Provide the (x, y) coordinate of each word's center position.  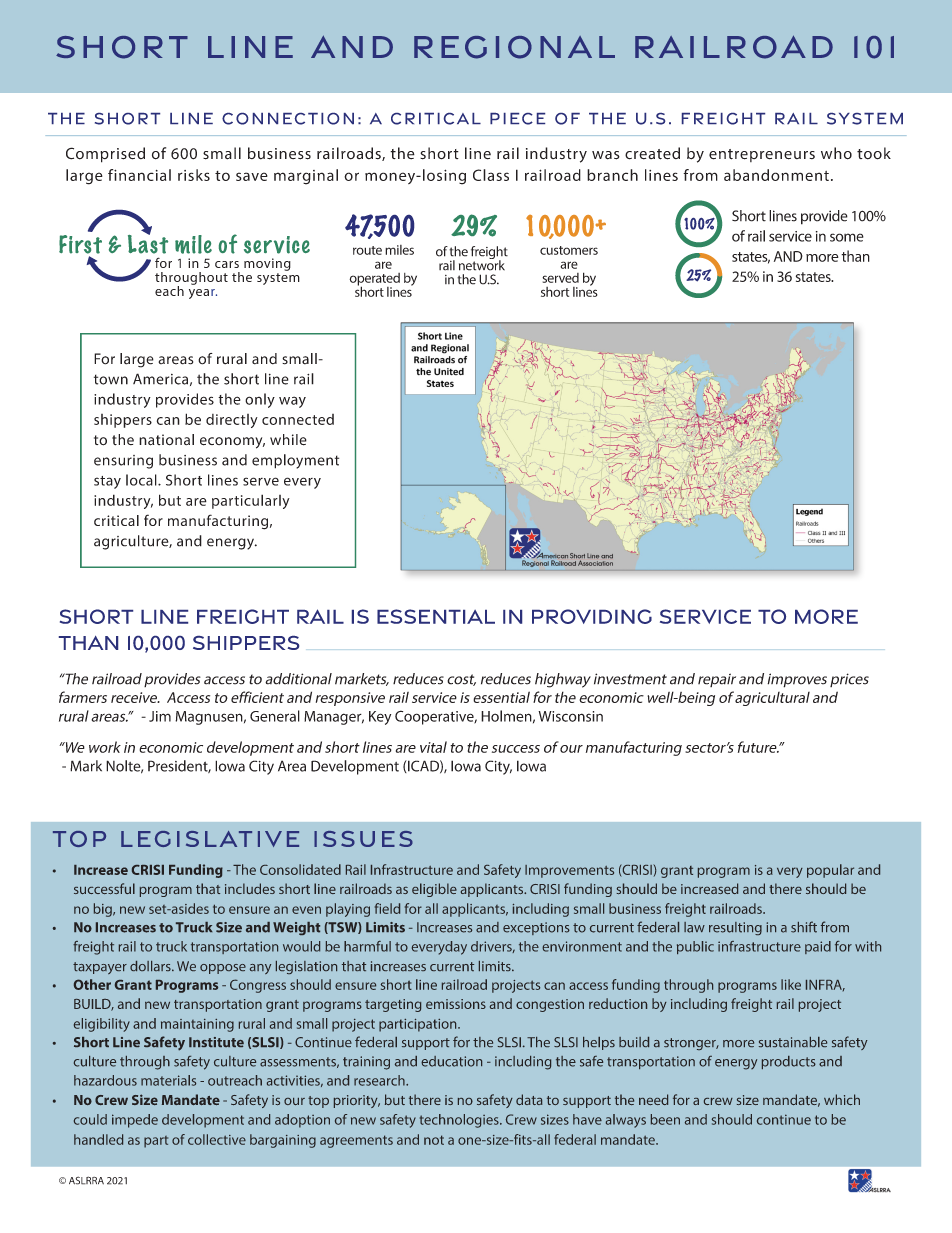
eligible (434, 890)
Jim (160, 716)
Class (491, 175)
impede (135, 1121)
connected (298, 419)
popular (830, 871)
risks (194, 175)
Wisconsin (570, 716)
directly (232, 421)
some (847, 237)
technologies (460, 1121)
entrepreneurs (762, 155)
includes (250, 888)
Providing (592, 616)
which (842, 1099)
